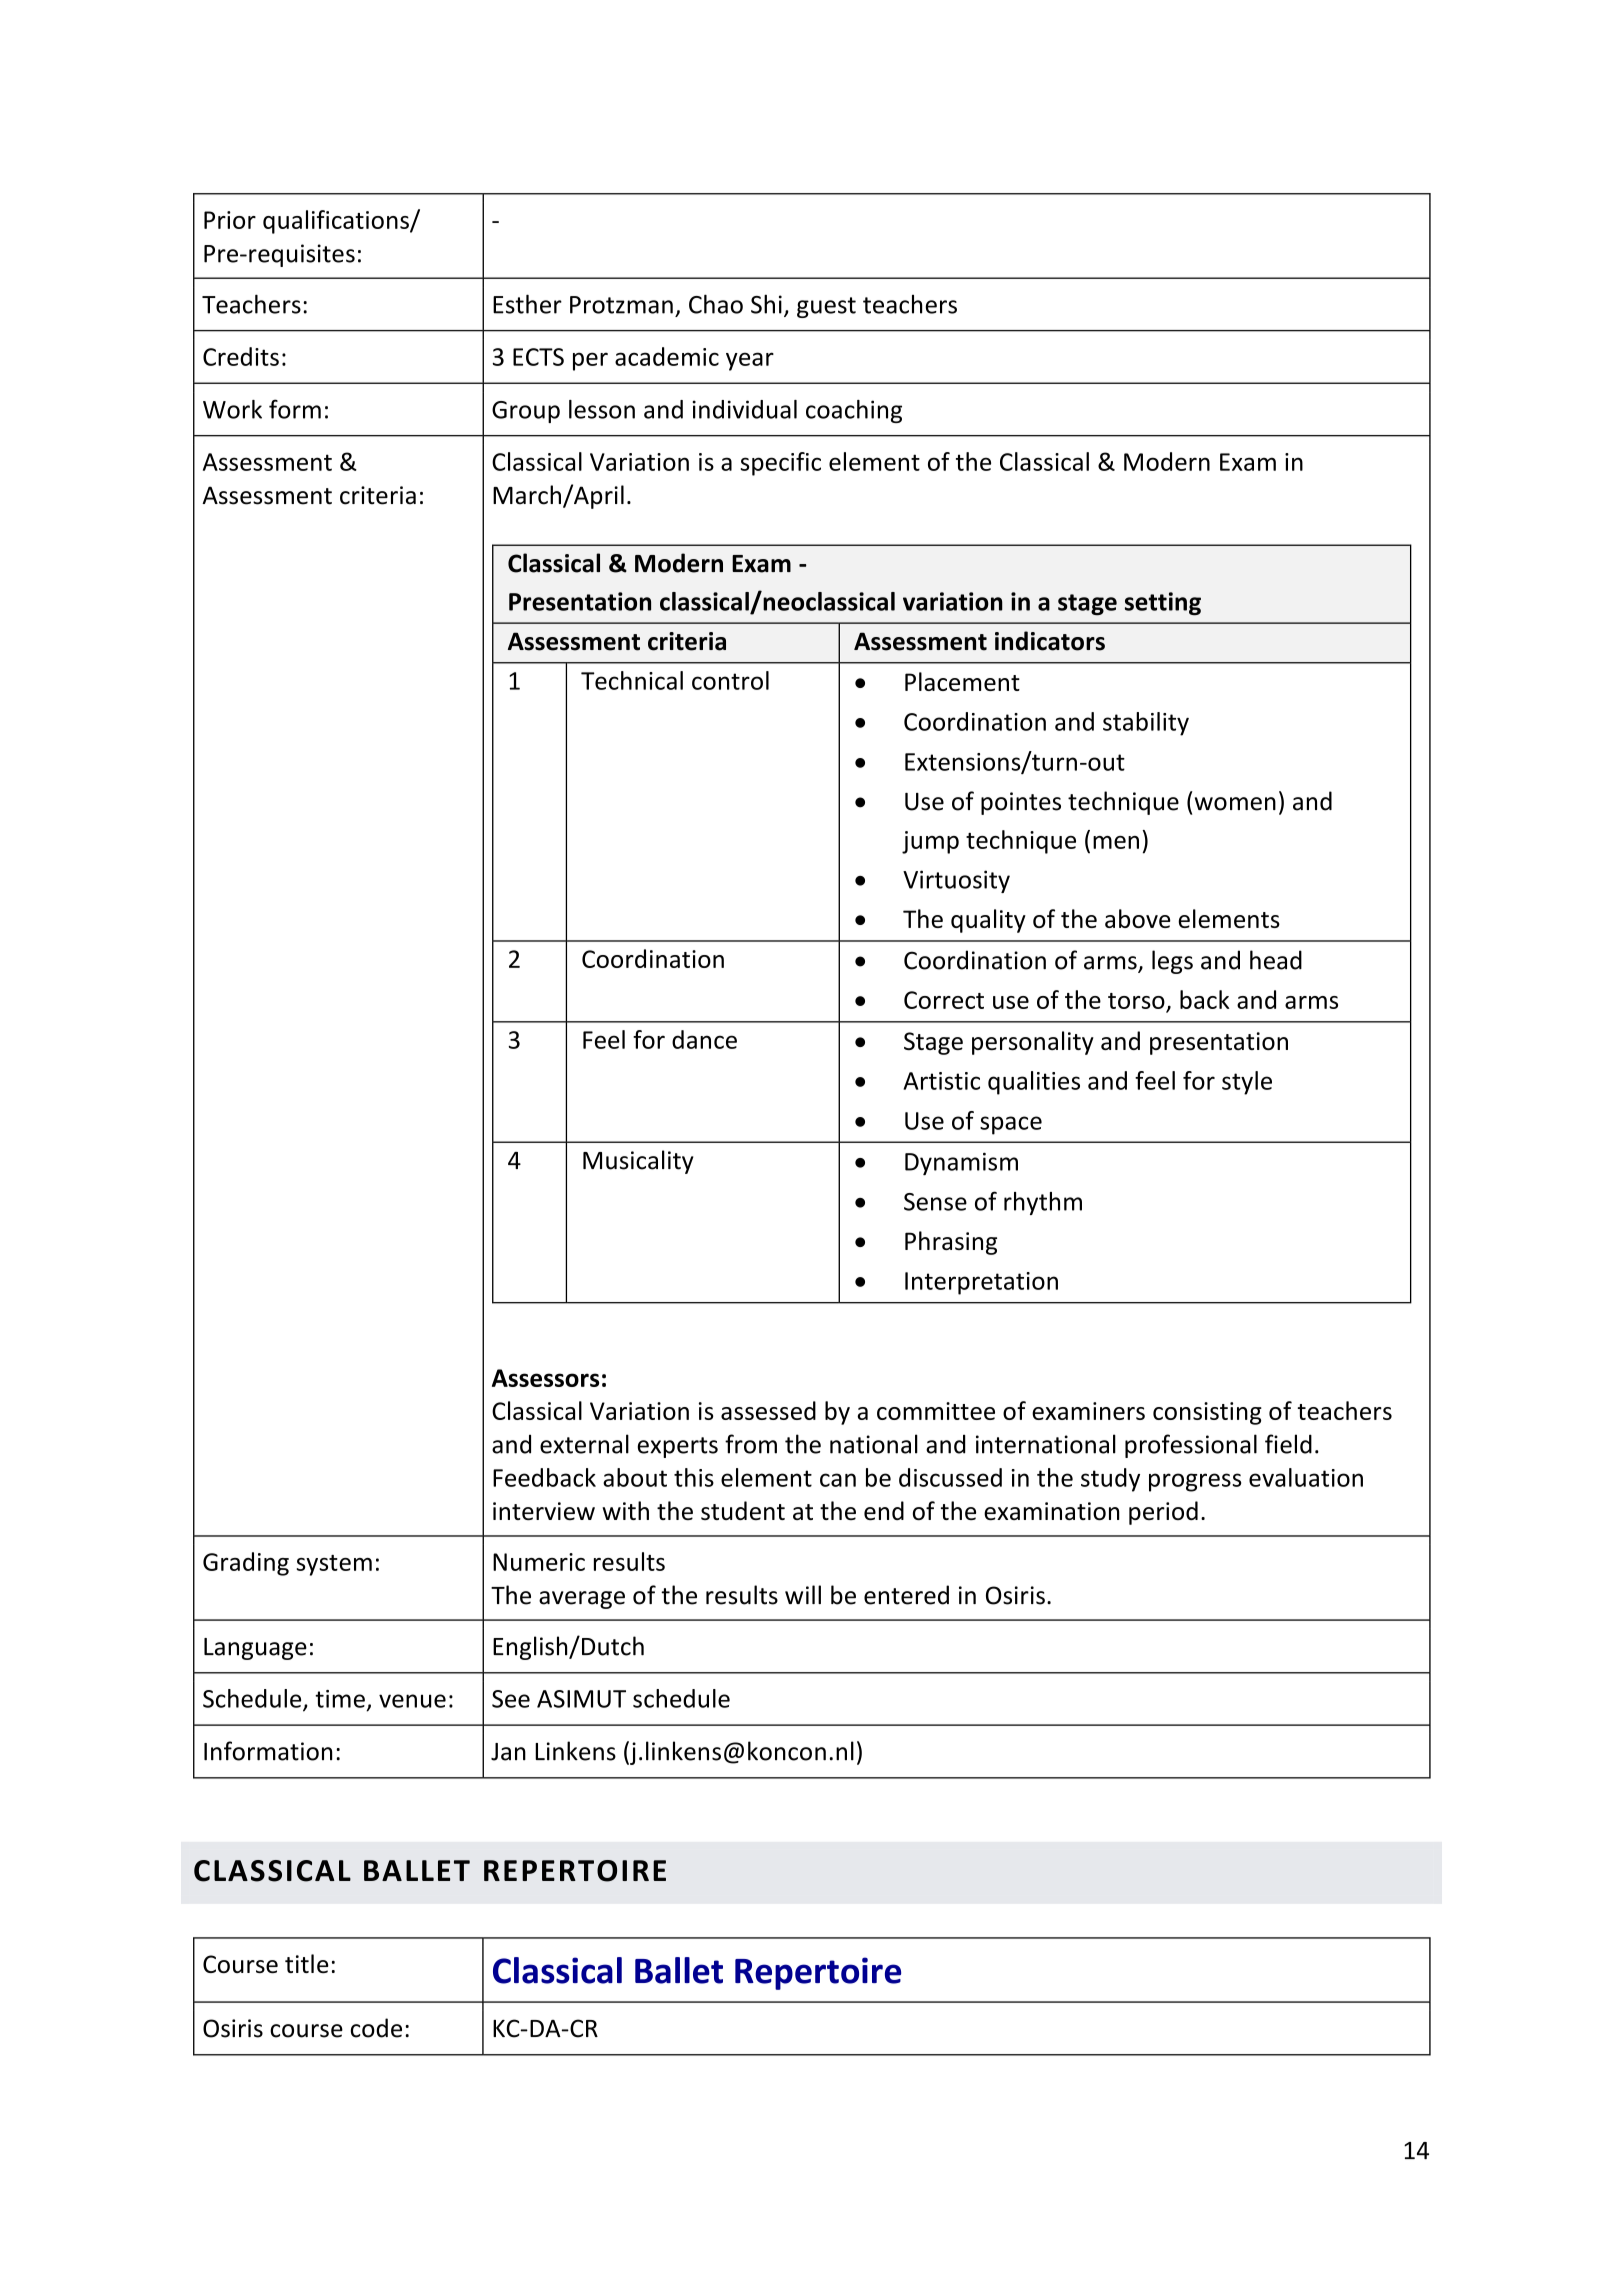  Describe the element at coordinates (704, 1039) in the document. I see `dance` at that location.
